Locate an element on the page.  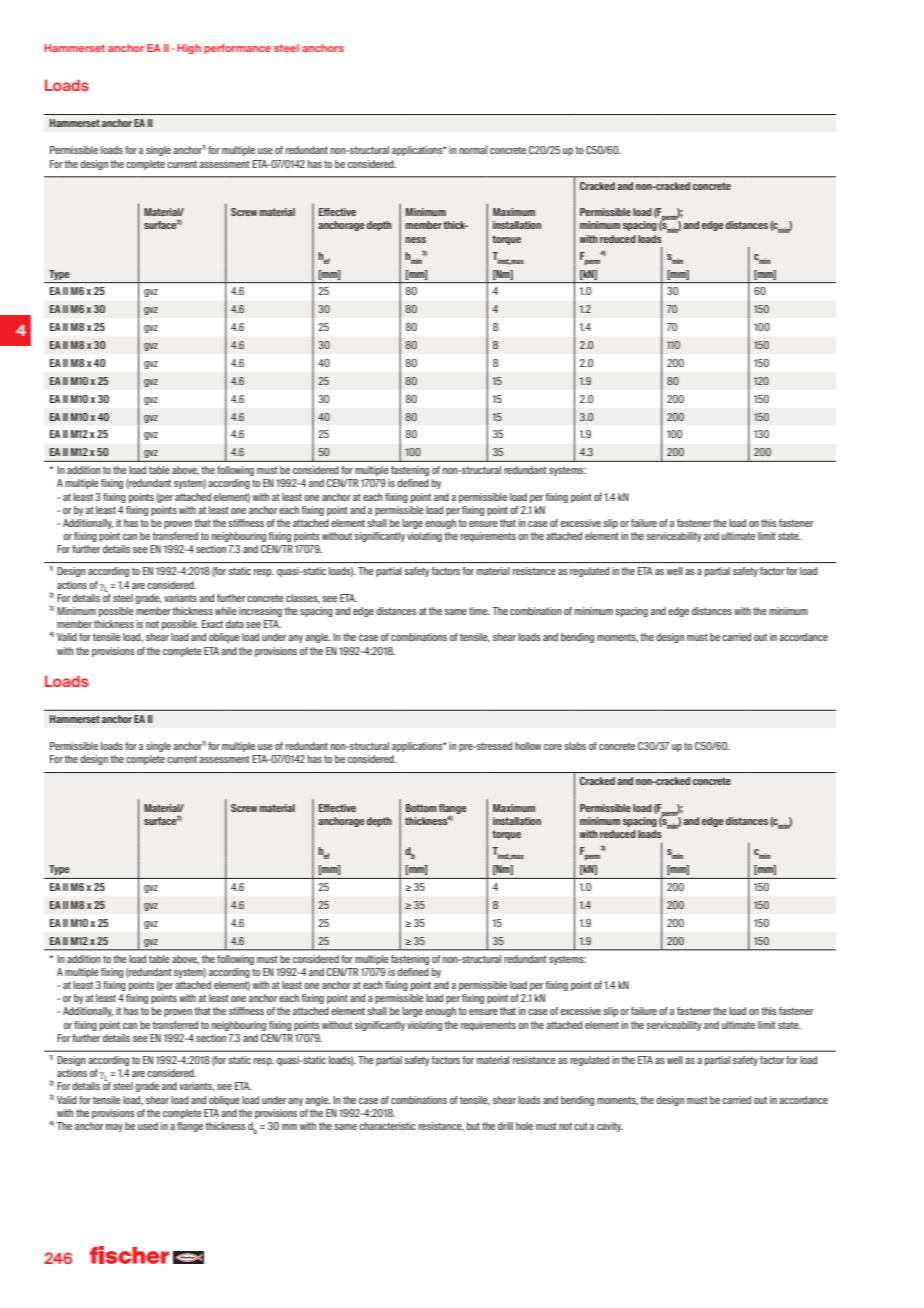
increasing is located at coordinates (260, 612).
